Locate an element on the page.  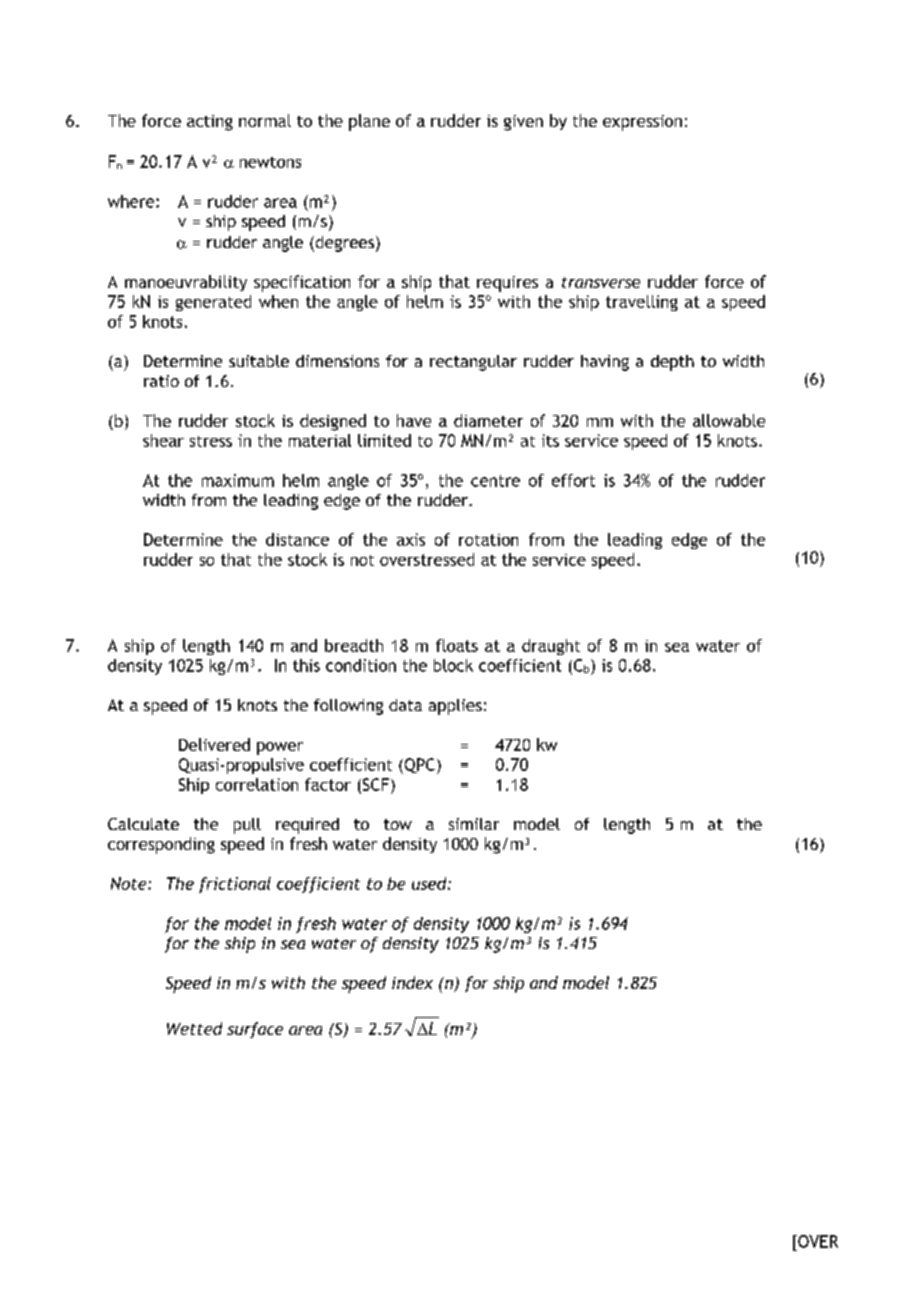
plane is located at coordinates (369, 122).
